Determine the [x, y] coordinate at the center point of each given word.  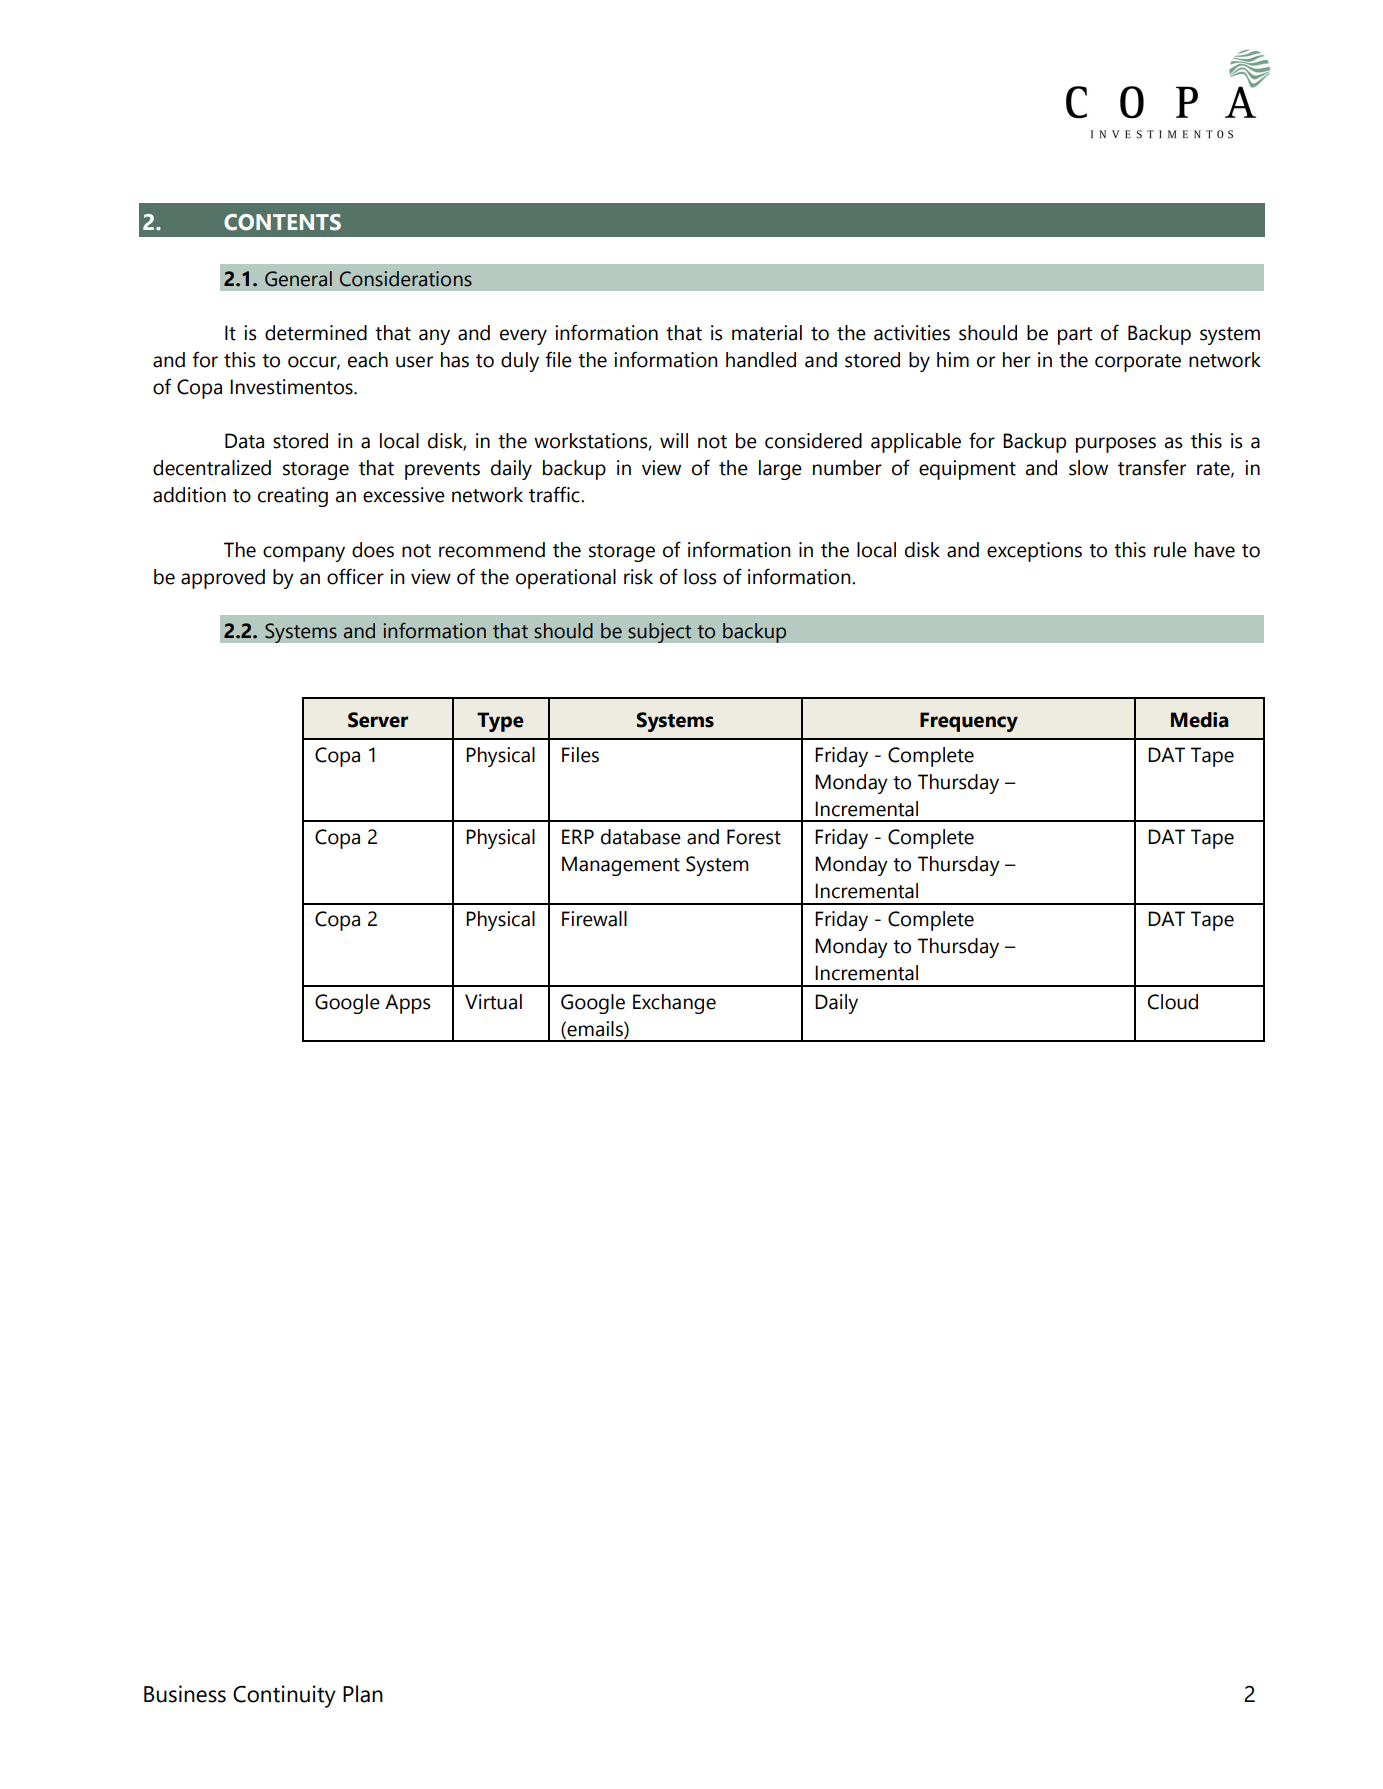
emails [595, 1029]
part [1075, 336]
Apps [408, 1004]
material [767, 333]
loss [700, 577]
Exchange [674, 1004]
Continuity [284, 1696]
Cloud [1173, 1002]
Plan [363, 1694]
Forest [754, 837]
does [373, 550]
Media [1200, 720]
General [298, 279]
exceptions [1034, 552]
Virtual [493, 1002]
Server [378, 720]
